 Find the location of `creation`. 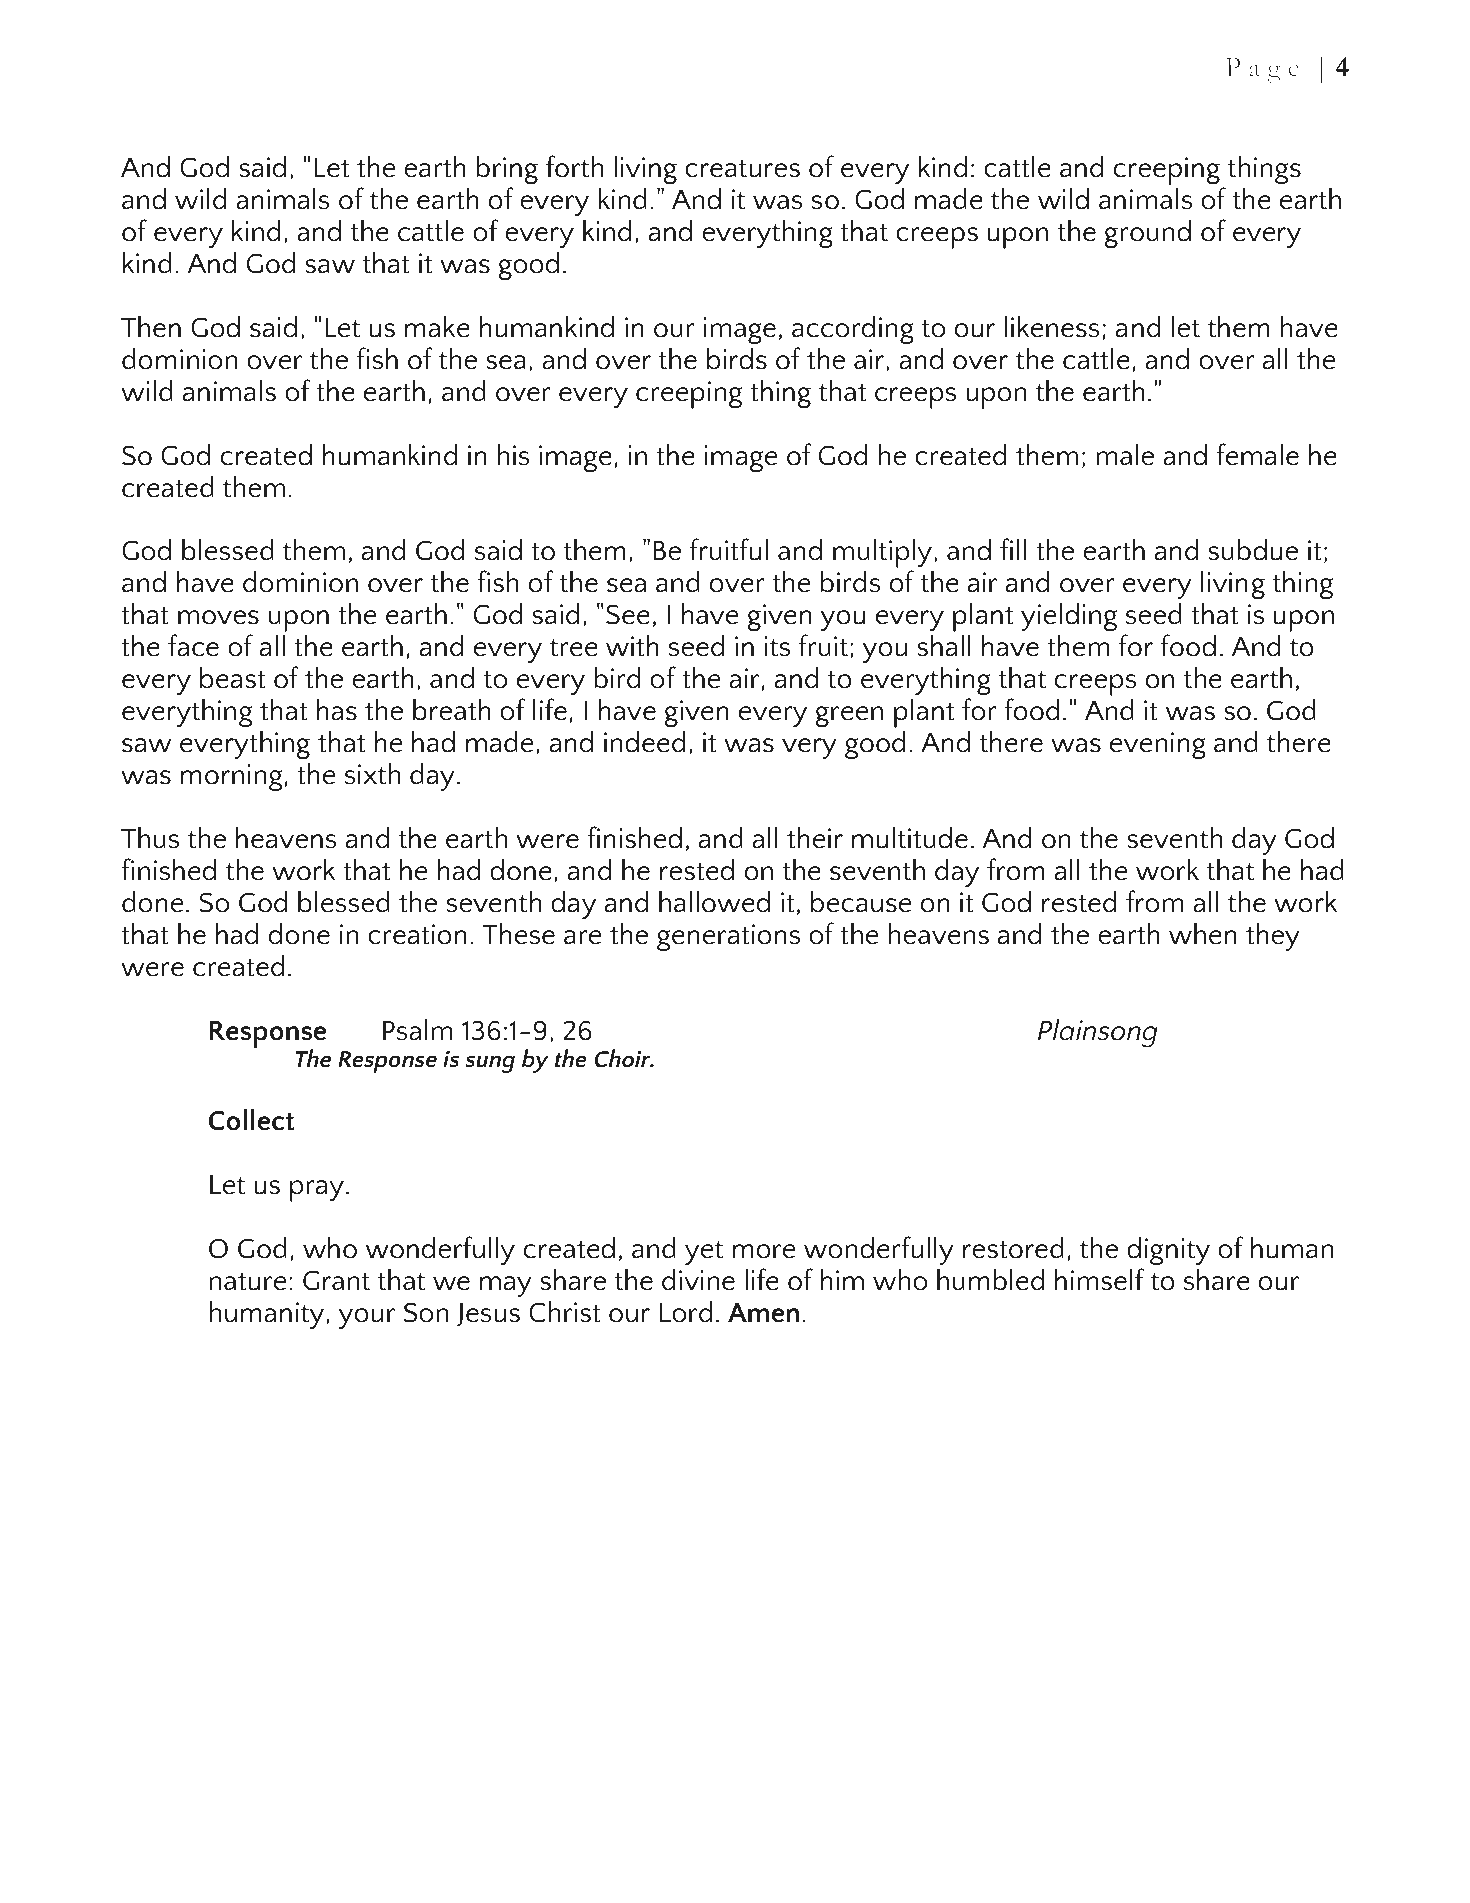

creation is located at coordinates (417, 934).
